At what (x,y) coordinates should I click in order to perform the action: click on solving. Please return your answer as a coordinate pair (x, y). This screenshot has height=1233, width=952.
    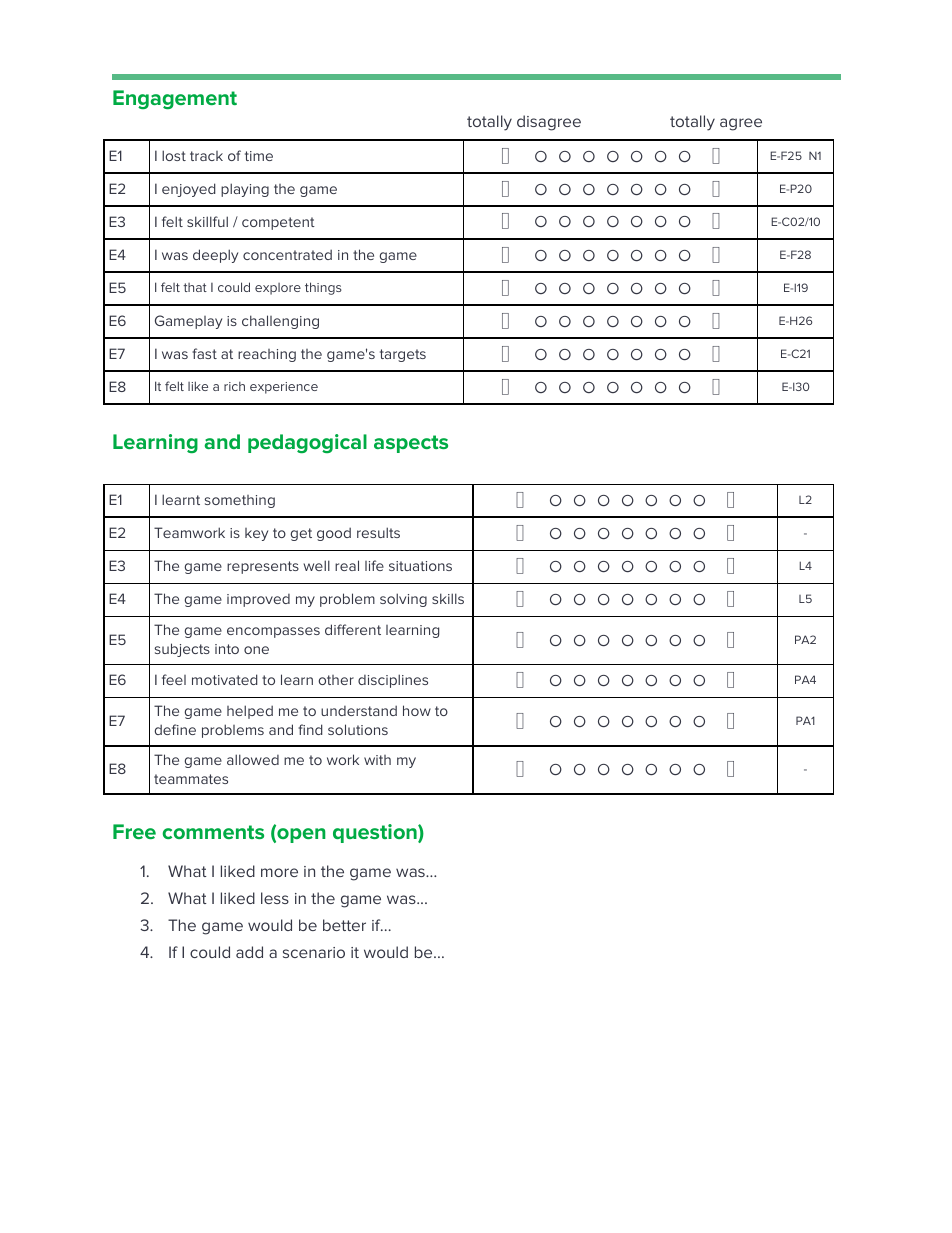
    Looking at the image, I should click on (403, 600).
